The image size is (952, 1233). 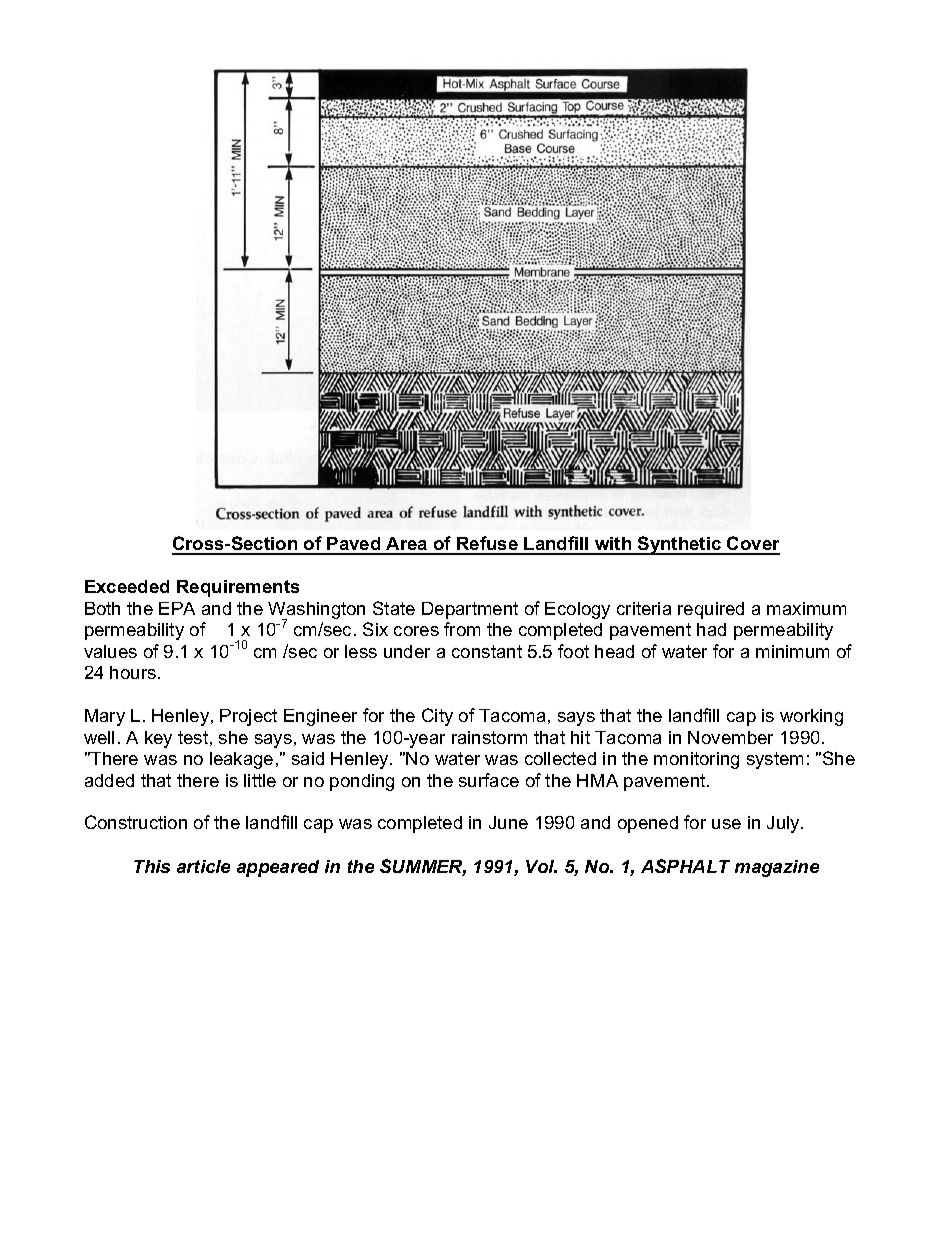 What do you see at coordinates (127, 586) in the screenshot?
I see `Exceeded` at bounding box center [127, 586].
